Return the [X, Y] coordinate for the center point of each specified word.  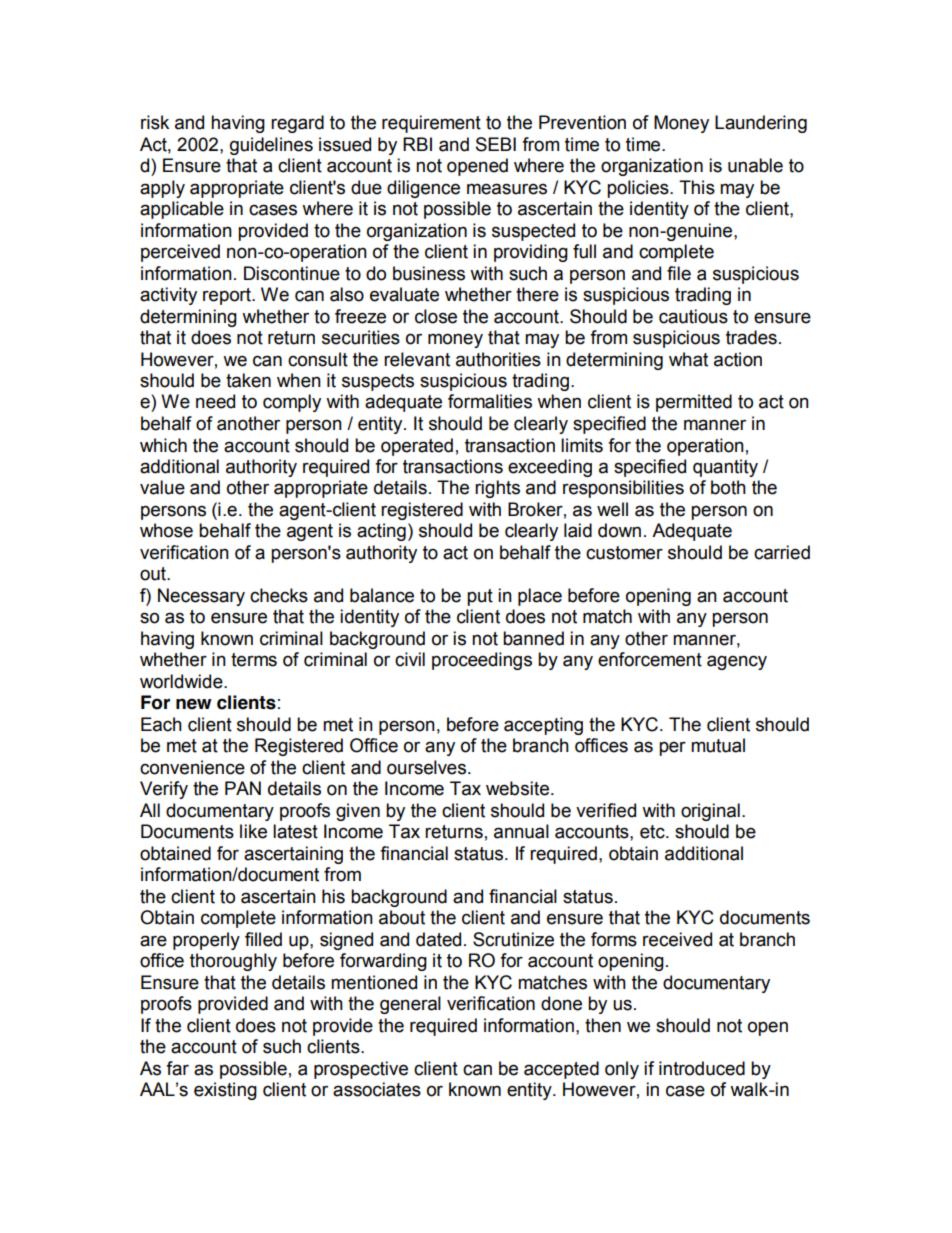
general [410, 1005]
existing [225, 1091]
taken [248, 380]
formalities [490, 401]
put [480, 597]
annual [521, 831]
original [710, 812]
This [697, 187]
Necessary [201, 597]
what [688, 359]
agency [737, 662]
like [253, 831]
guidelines [271, 146]
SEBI [496, 144]
